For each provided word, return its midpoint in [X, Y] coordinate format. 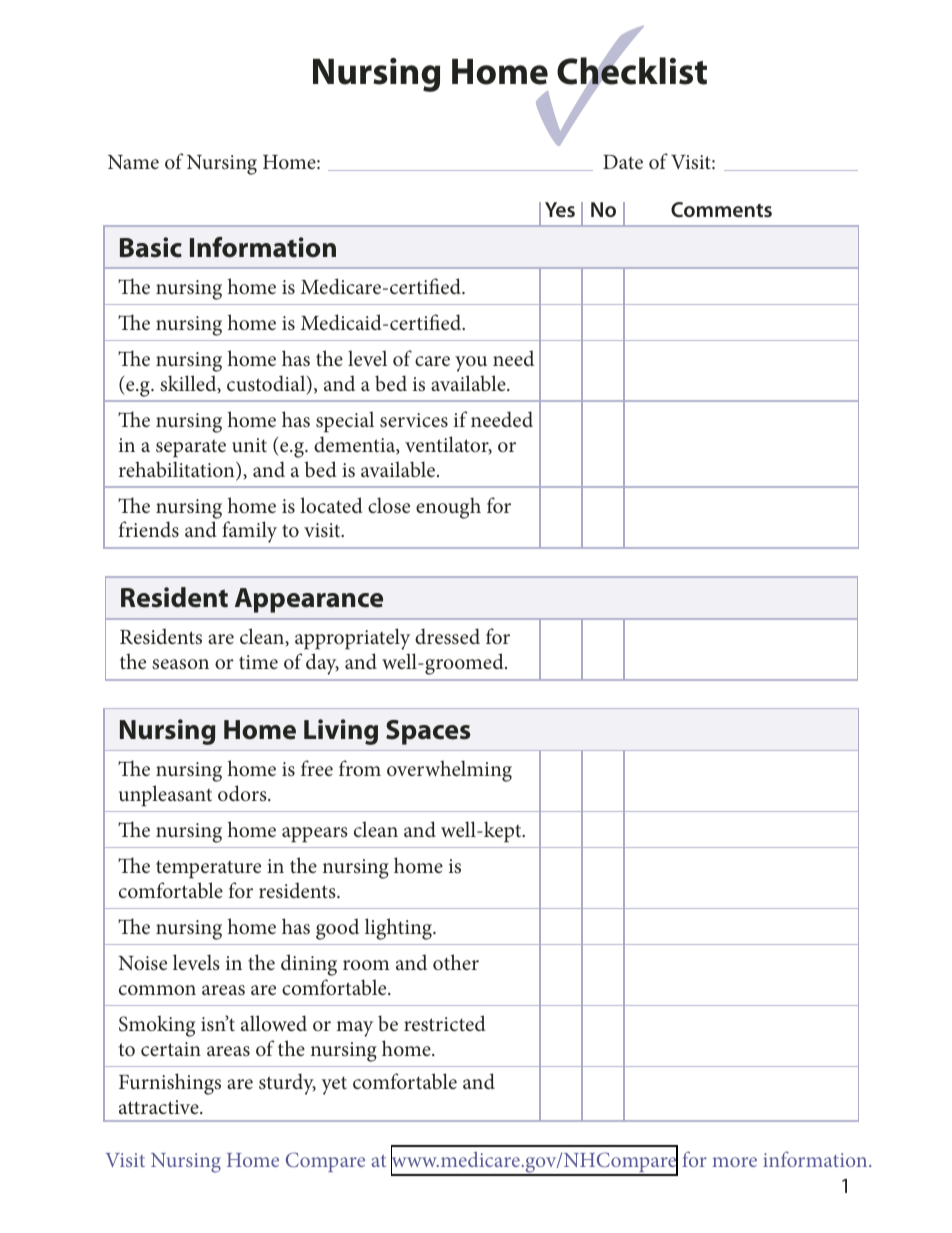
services [414, 420]
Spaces [428, 732]
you [471, 364]
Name [133, 162]
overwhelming [449, 771]
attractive [160, 1107]
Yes [560, 209]
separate [191, 448]
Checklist [632, 71]
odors [243, 793]
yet [334, 1086]
